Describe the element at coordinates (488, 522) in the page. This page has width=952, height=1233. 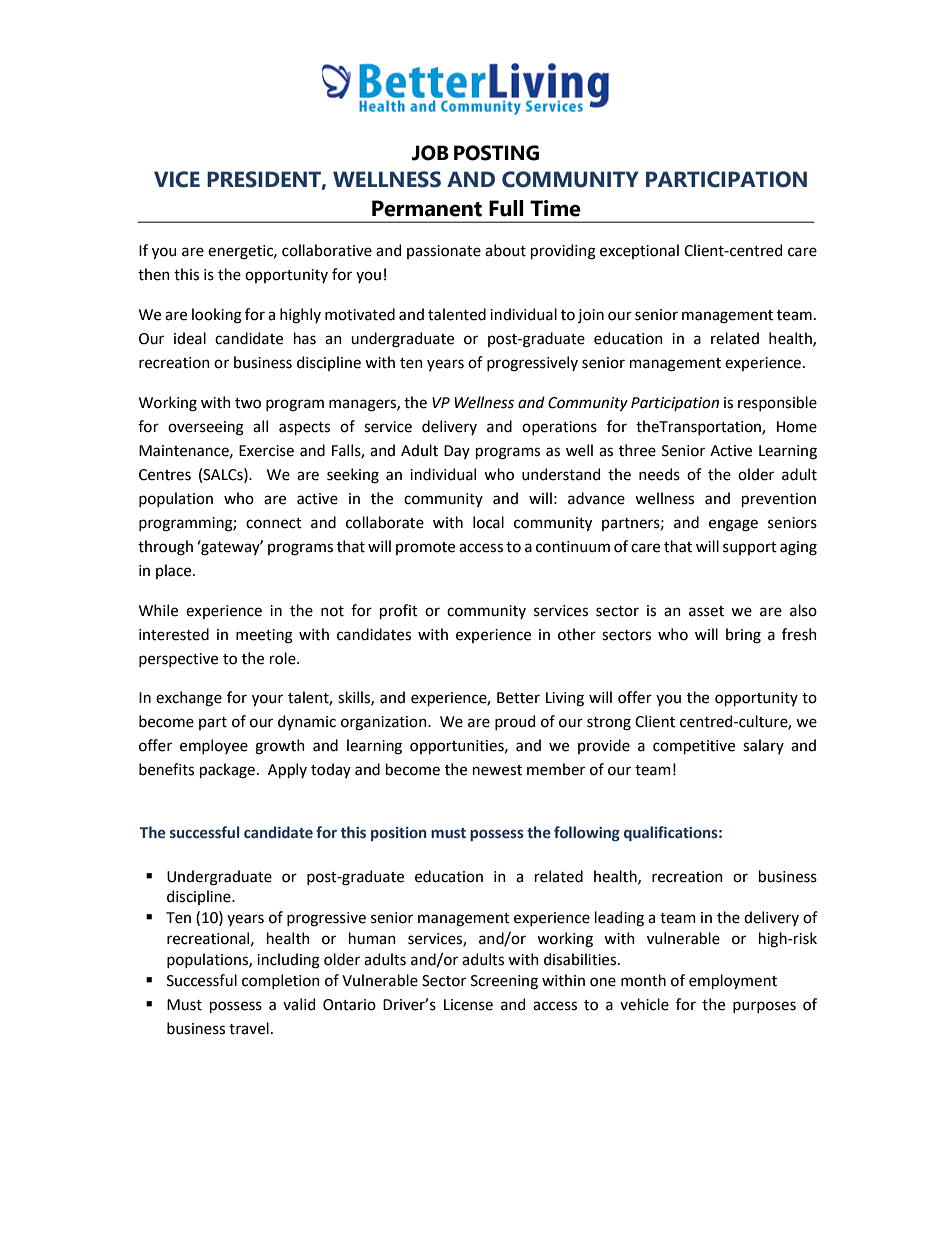
I see `local` at that location.
